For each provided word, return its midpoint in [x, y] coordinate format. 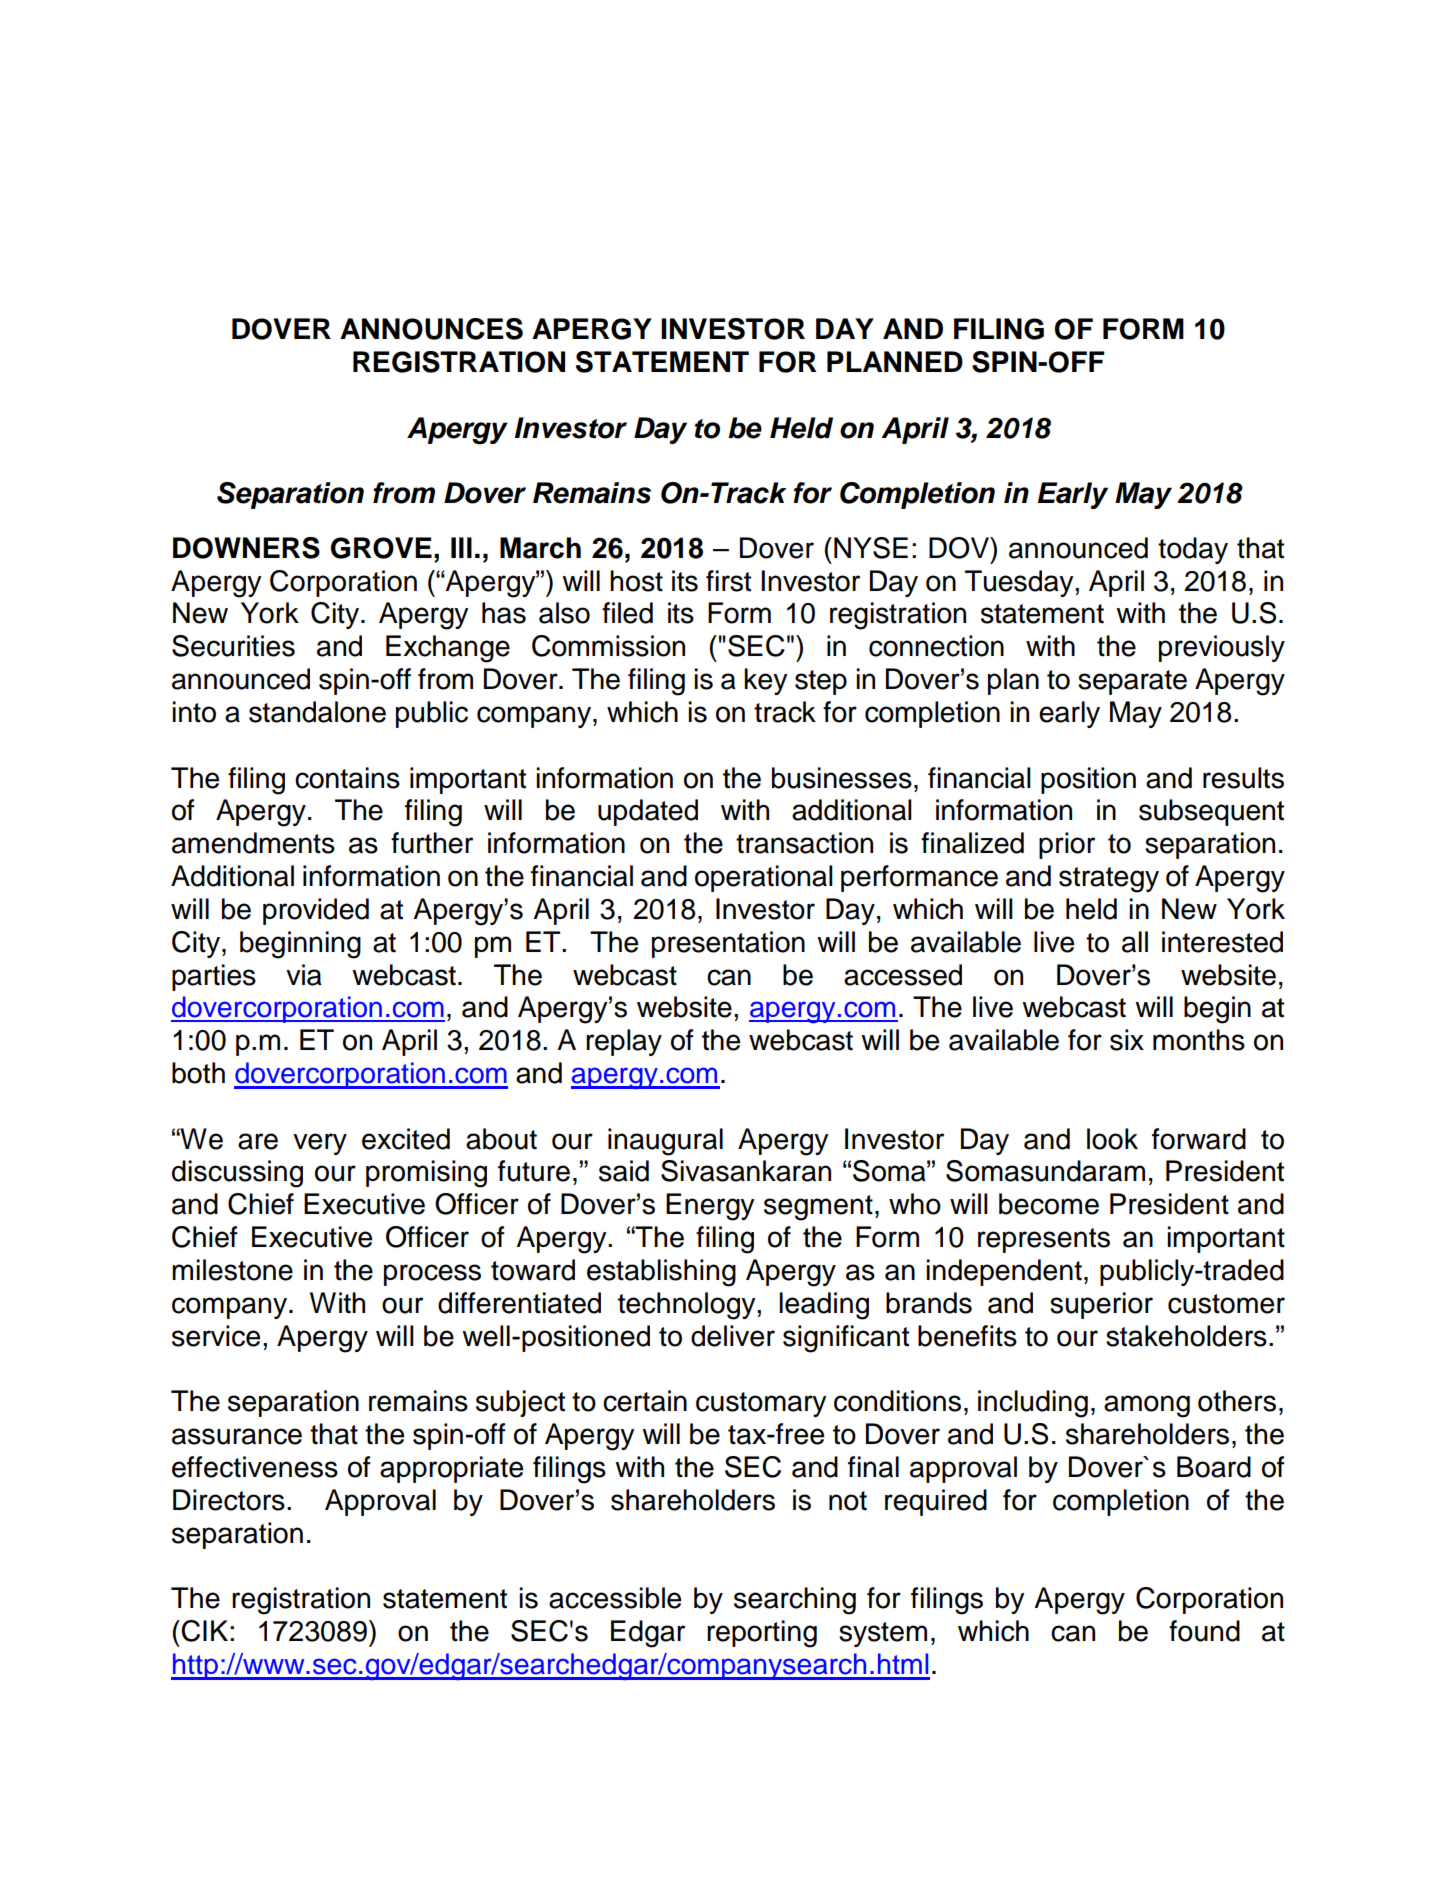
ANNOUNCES [431, 329]
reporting [762, 1634]
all [1135, 942]
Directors [229, 1500]
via [304, 975]
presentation [728, 944]
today [1193, 550]
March [540, 548]
